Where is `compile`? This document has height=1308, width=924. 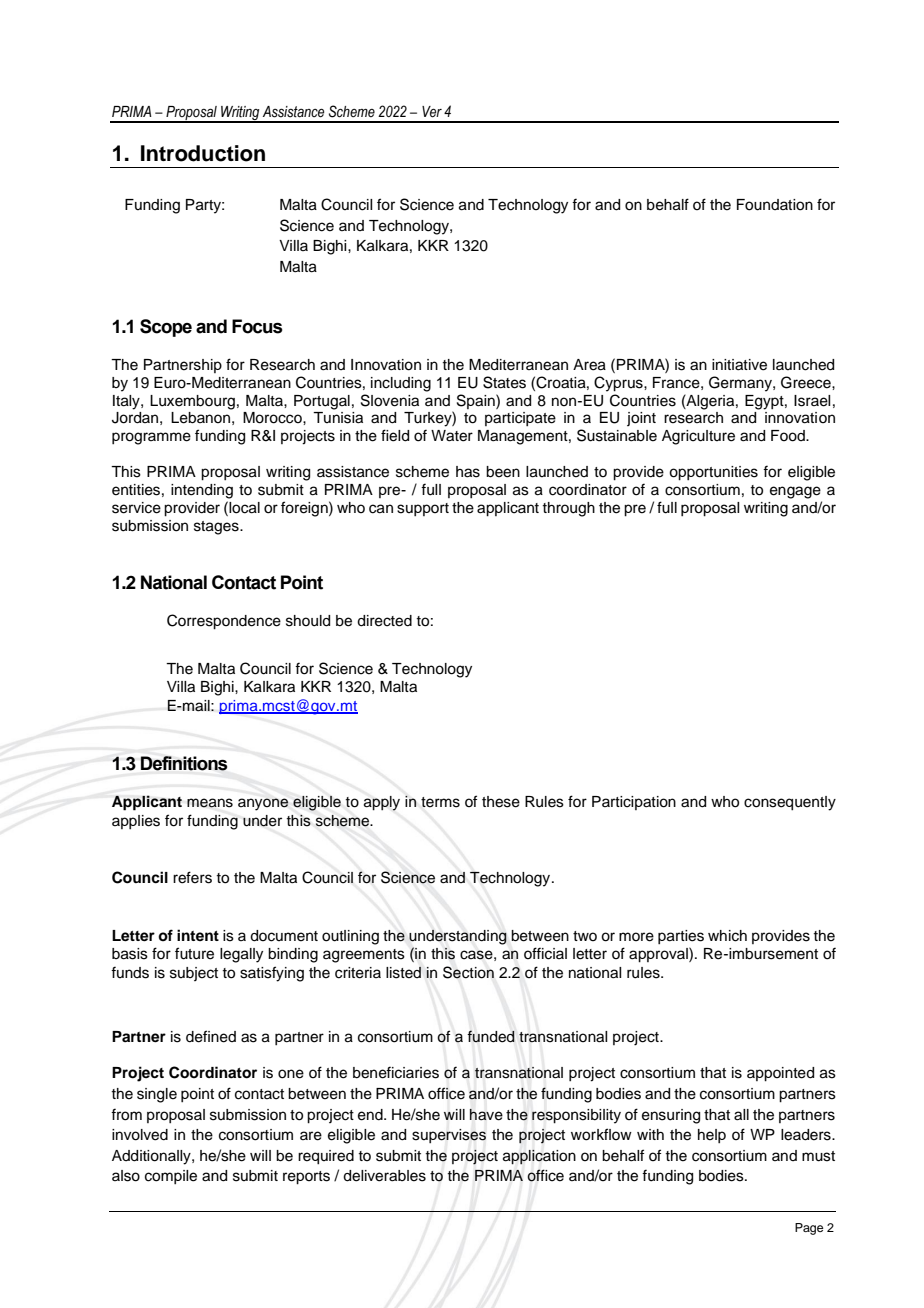
compile is located at coordinates (171, 1177).
